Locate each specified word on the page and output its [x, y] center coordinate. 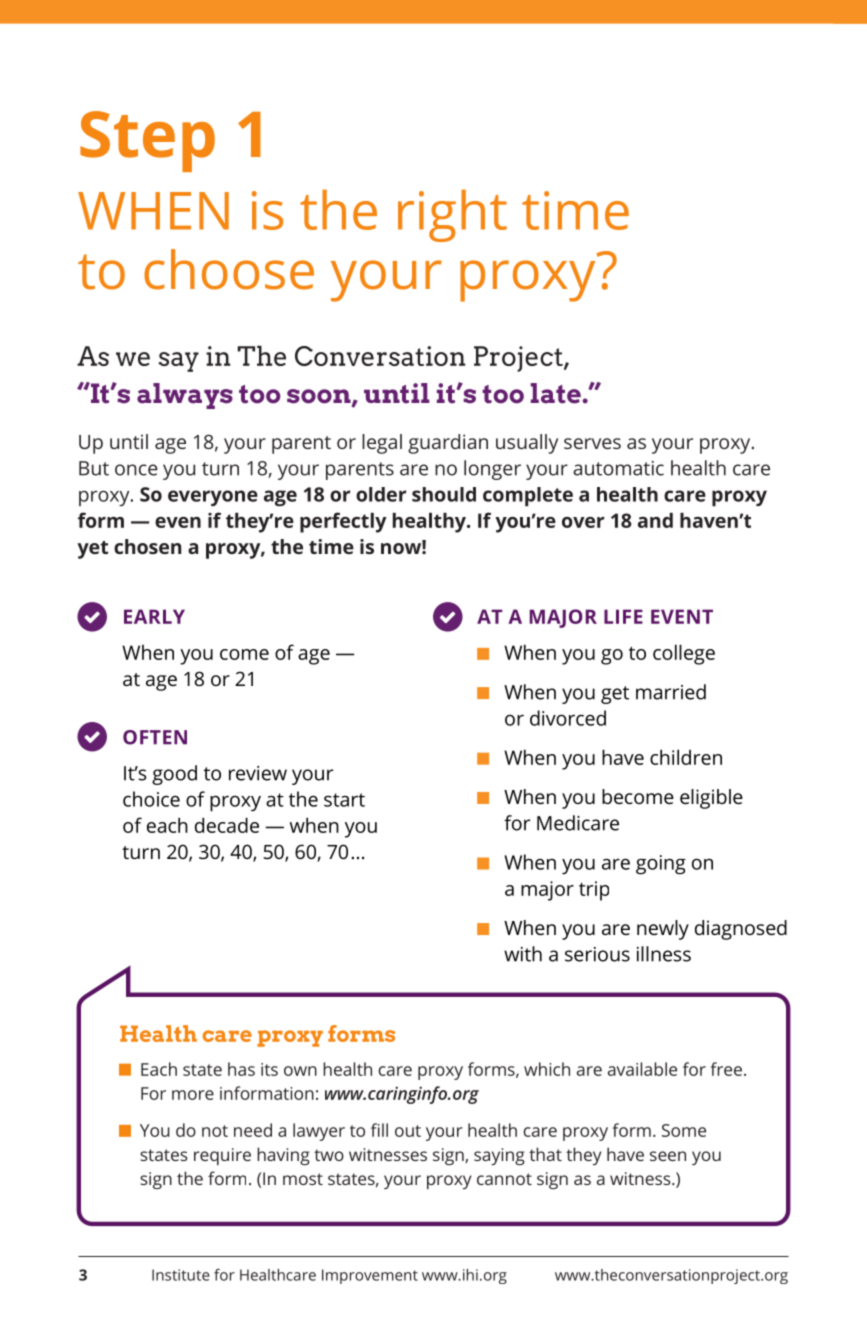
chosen [148, 546]
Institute [181, 1275]
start [344, 800]
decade [227, 825]
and [655, 520]
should [444, 494]
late [556, 393]
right [452, 215]
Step [147, 141]
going [661, 865]
